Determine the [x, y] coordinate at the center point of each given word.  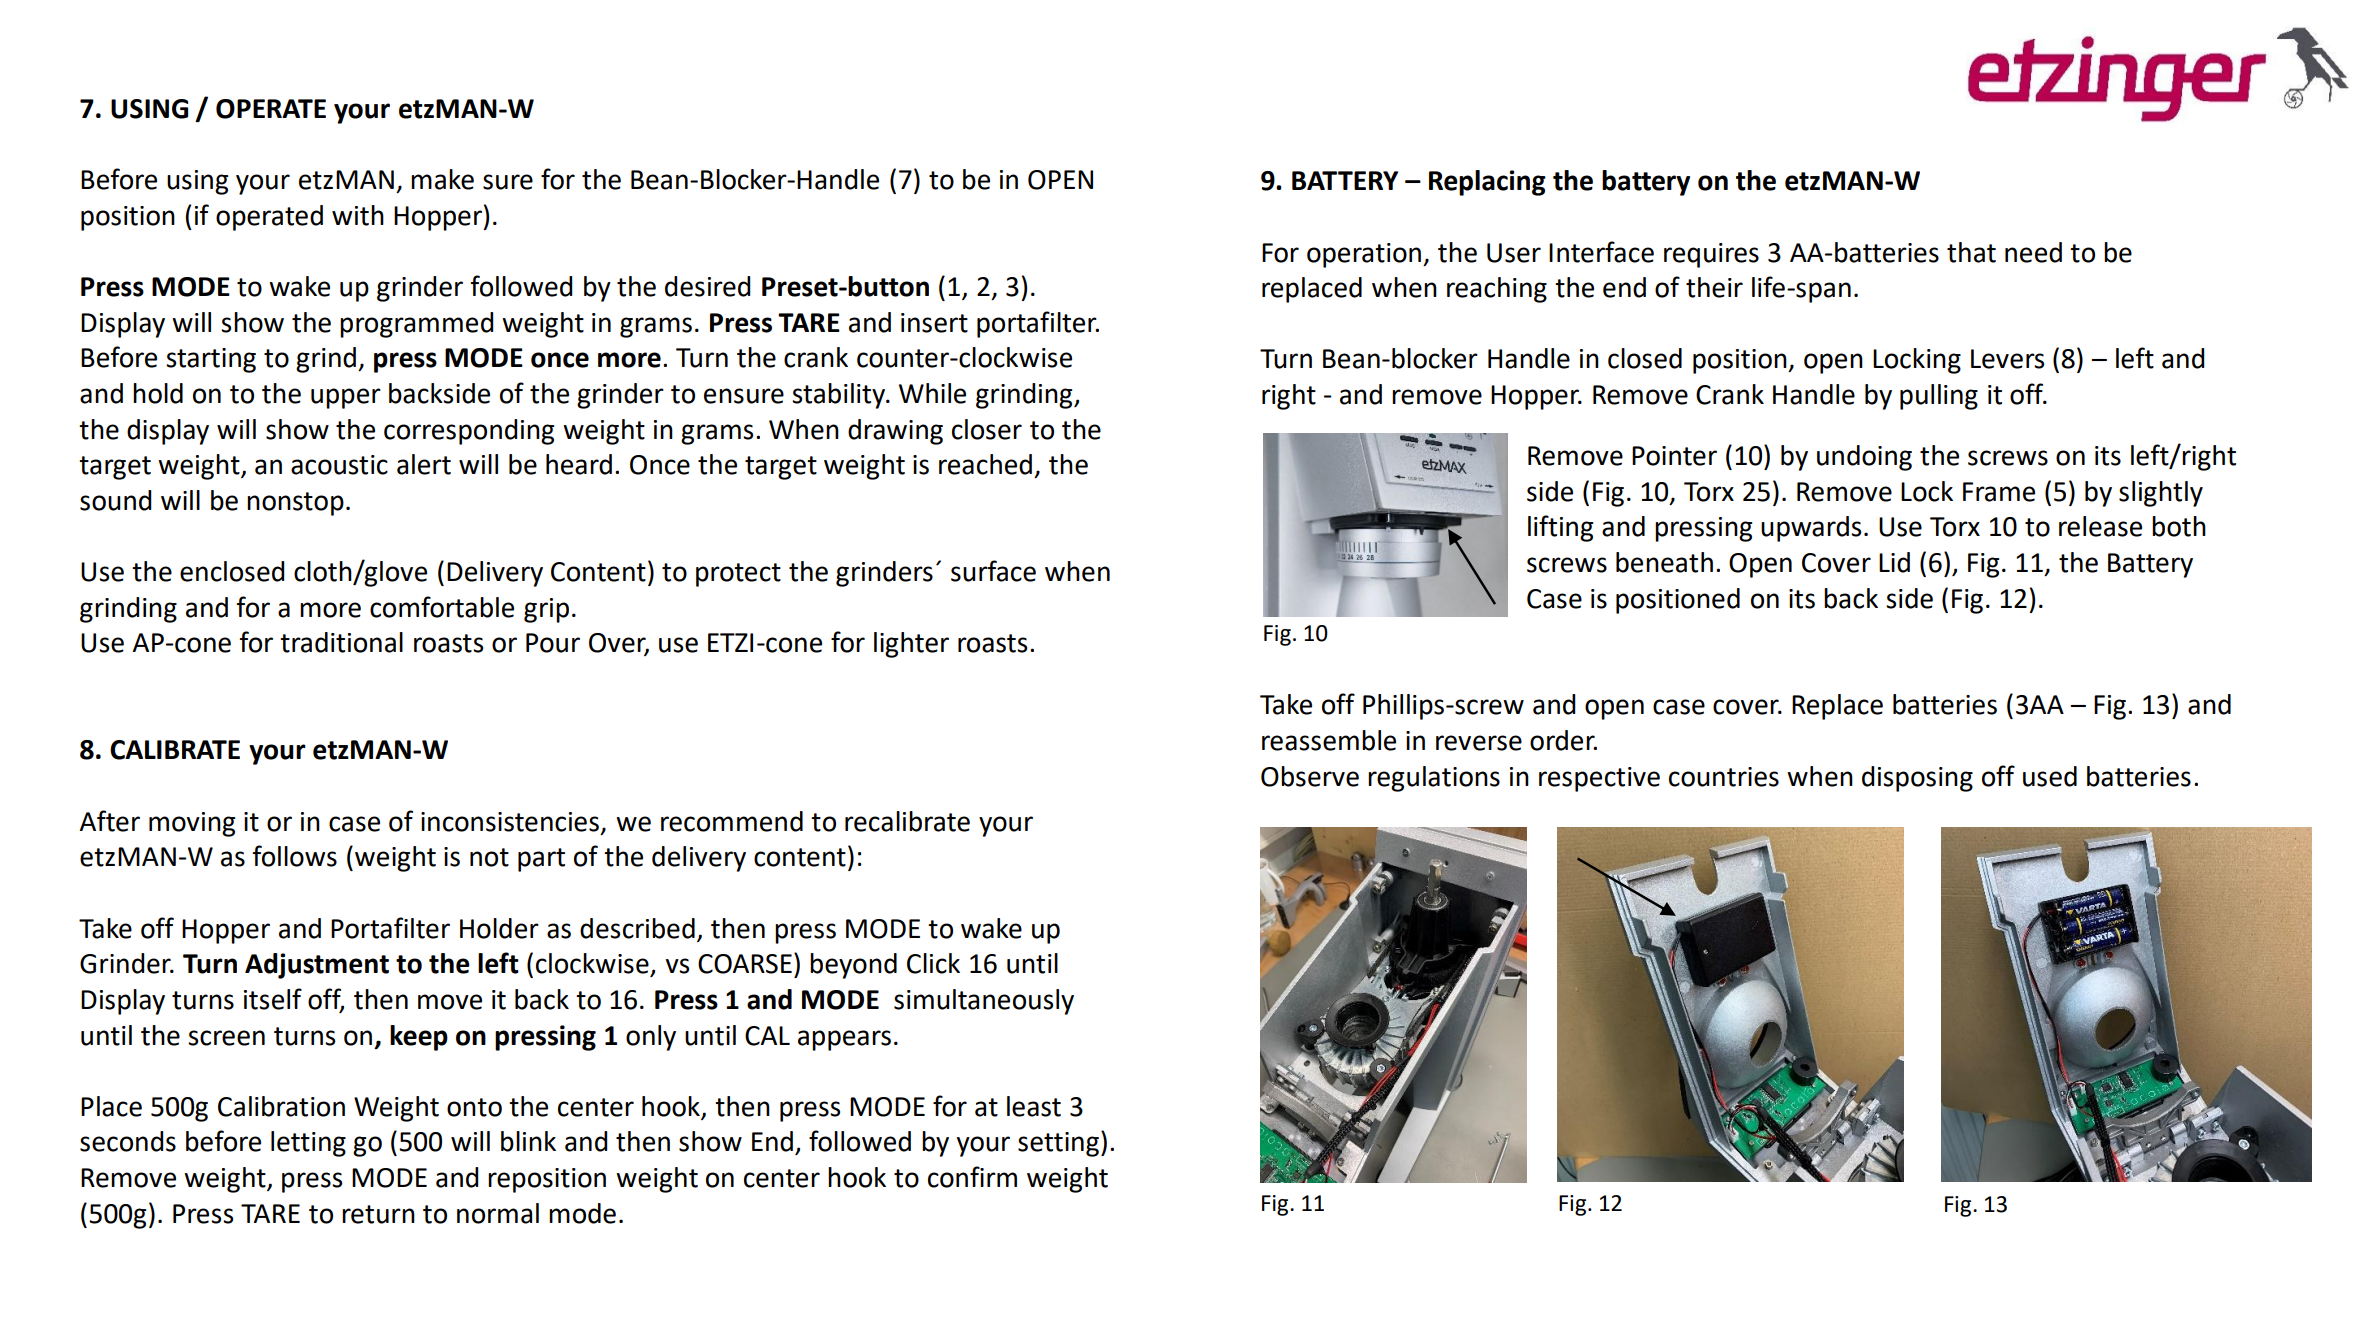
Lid [1894, 562]
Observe [1310, 776]
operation [1365, 255]
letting [308, 1144]
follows [294, 856]
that [1971, 252]
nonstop [295, 504]
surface [993, 571]
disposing [1917, 779]
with [358, 215]
